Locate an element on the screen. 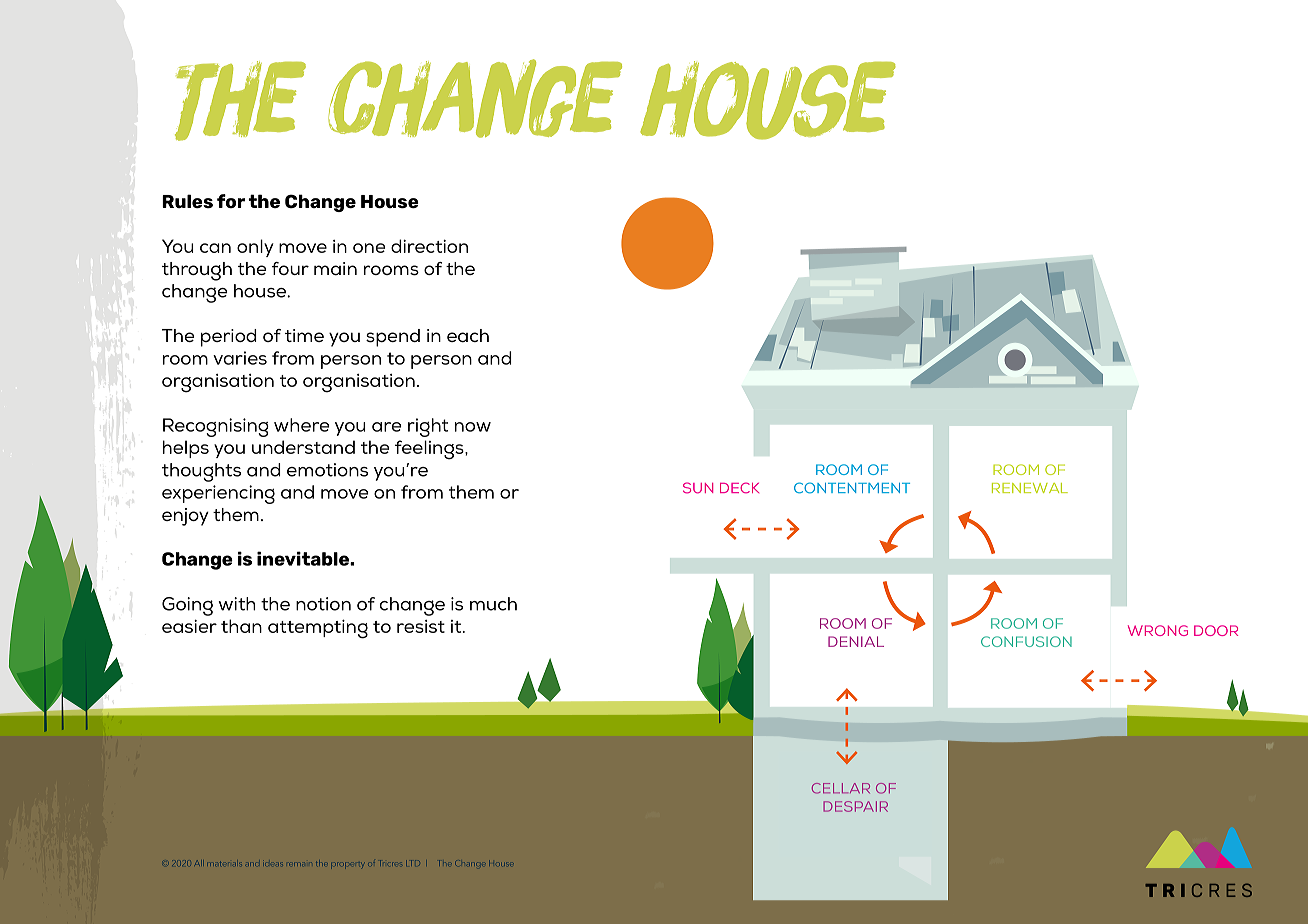  enjoy is located at coordinates (185, 517).
